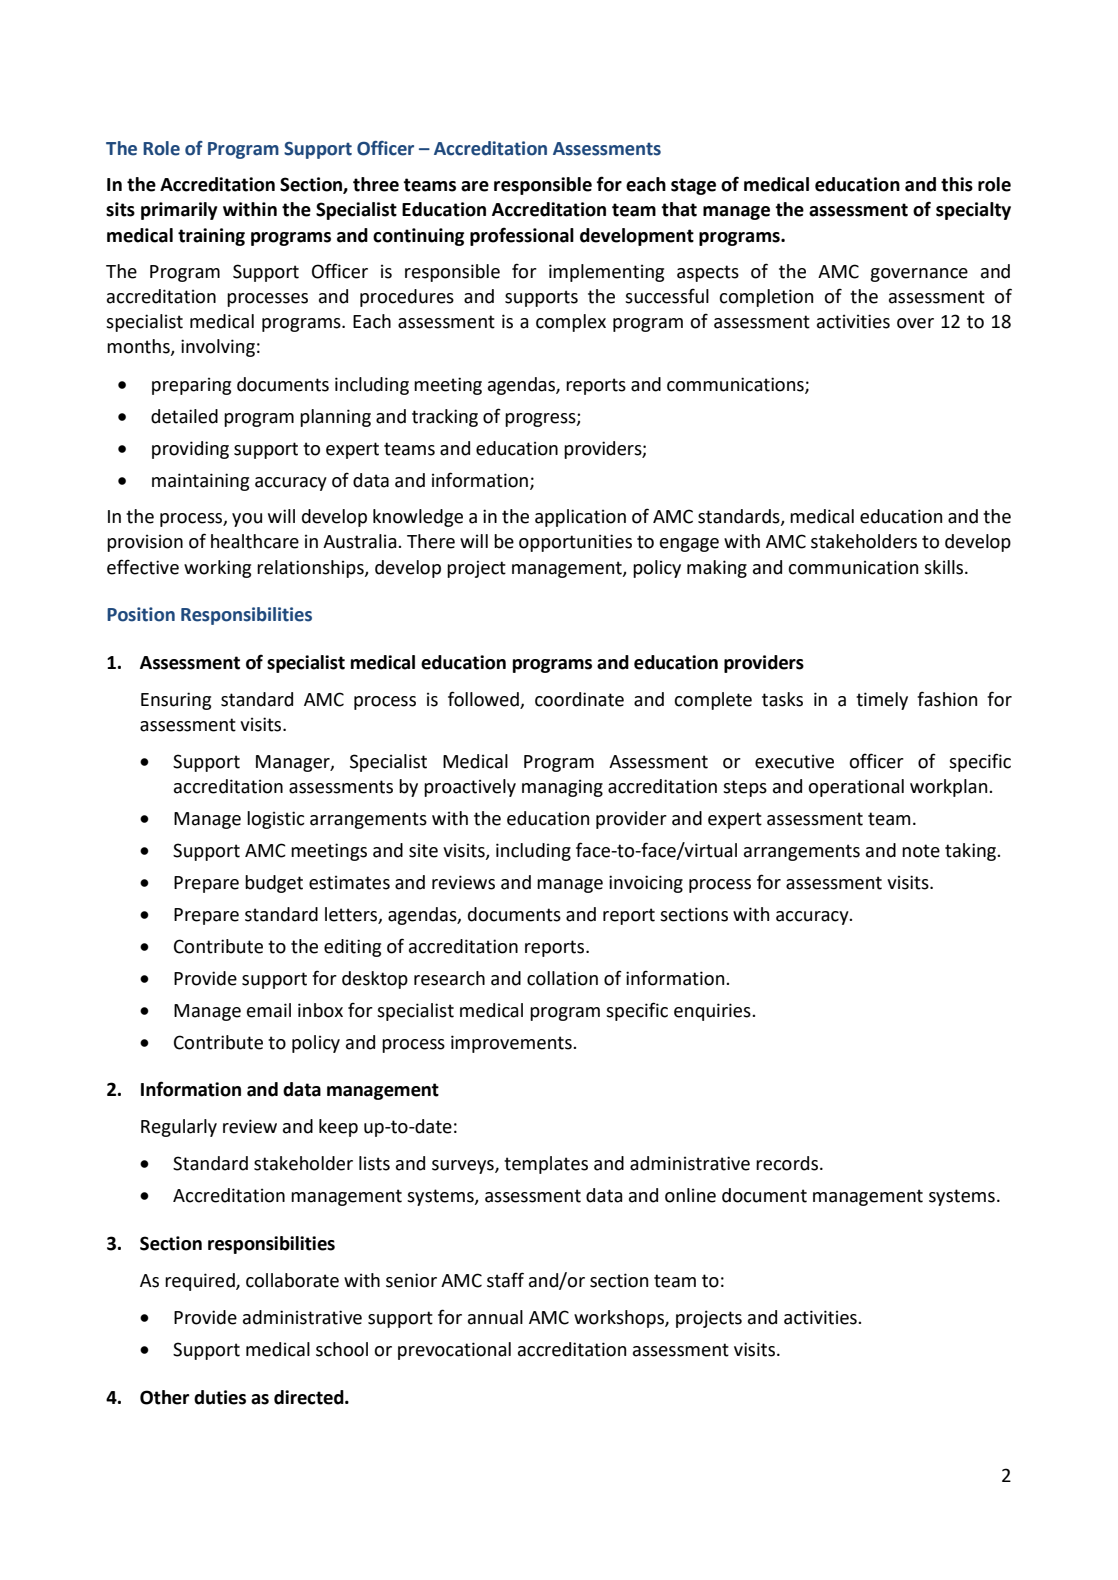 This screenshot has width=1118, height=1580. Describe the element at coordinates (620, 1319) in the screenshot. I see `workshops` at that location.
